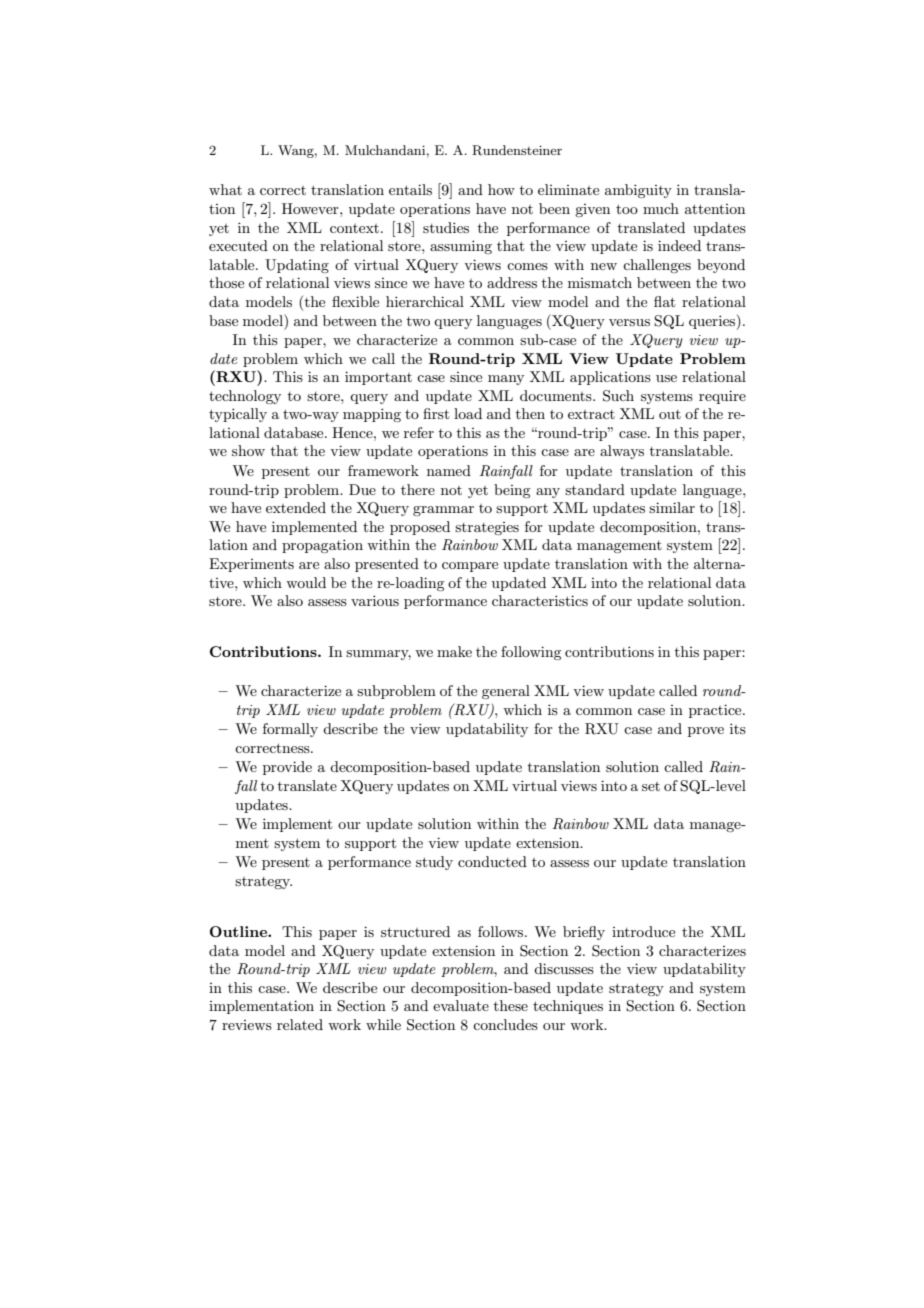 This screenshot has width=924, height=1308. Describe the element at coordinates (661, 208) in the screenshot. I see `much` at that location.
